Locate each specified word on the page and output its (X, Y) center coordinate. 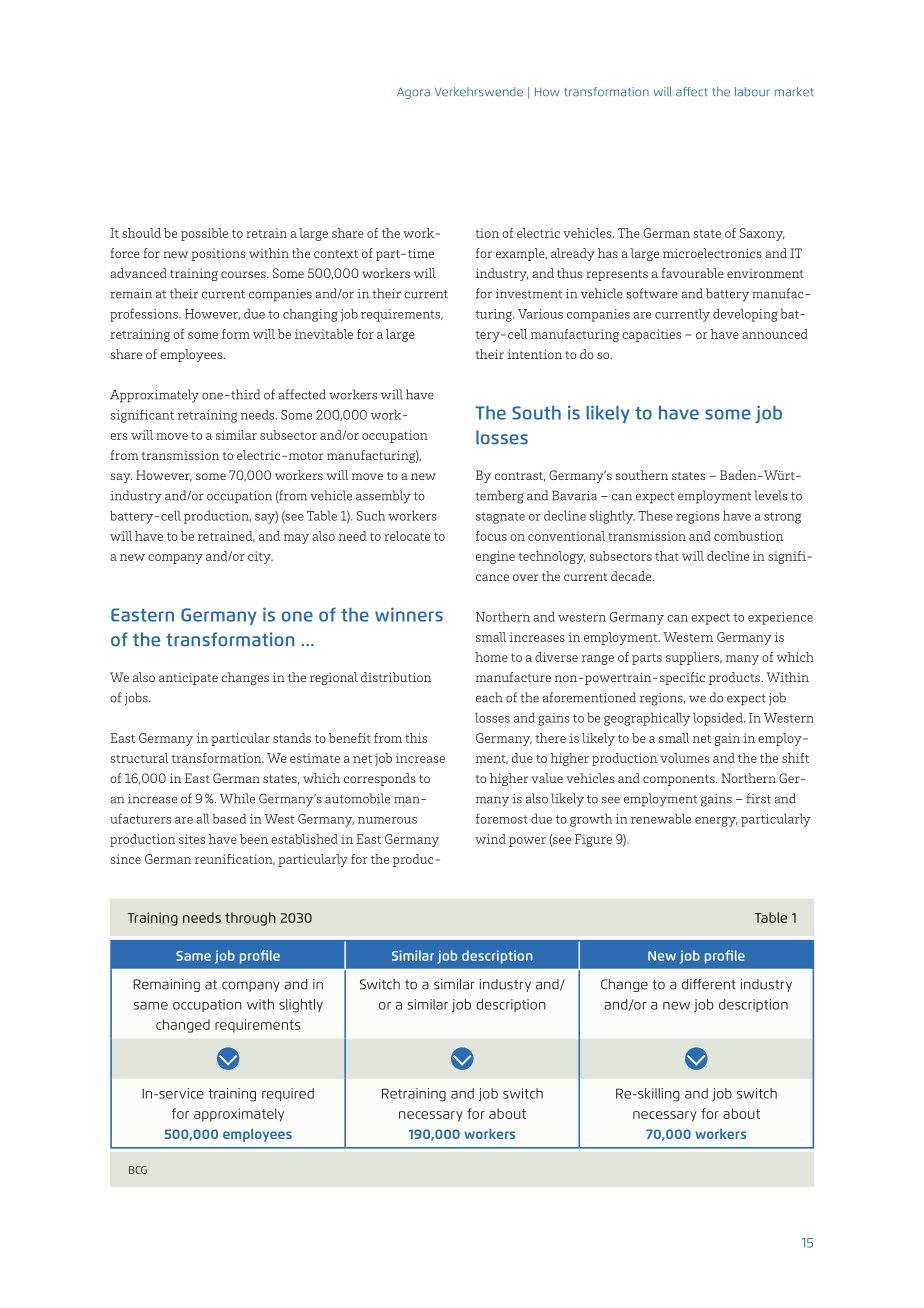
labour (752, 91)
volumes (685, 758)
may (296, 539)
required (288, 1094)
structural (139, 758)
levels (771, 495)
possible (204, 234)
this (416, 738)
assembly (383, 497)
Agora (413, 93)
